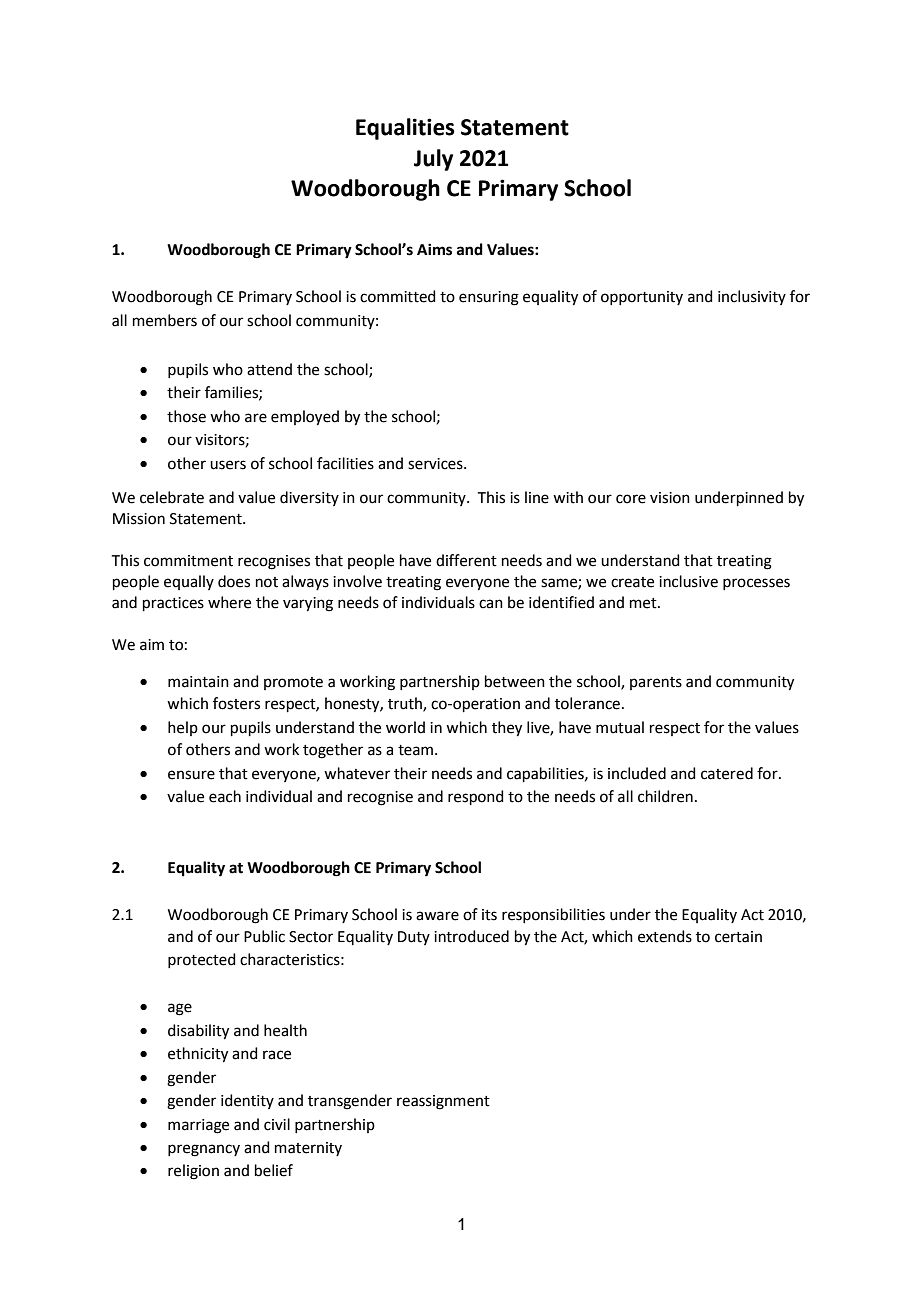  I want to click on pregnancy, so click(204, 1150).
